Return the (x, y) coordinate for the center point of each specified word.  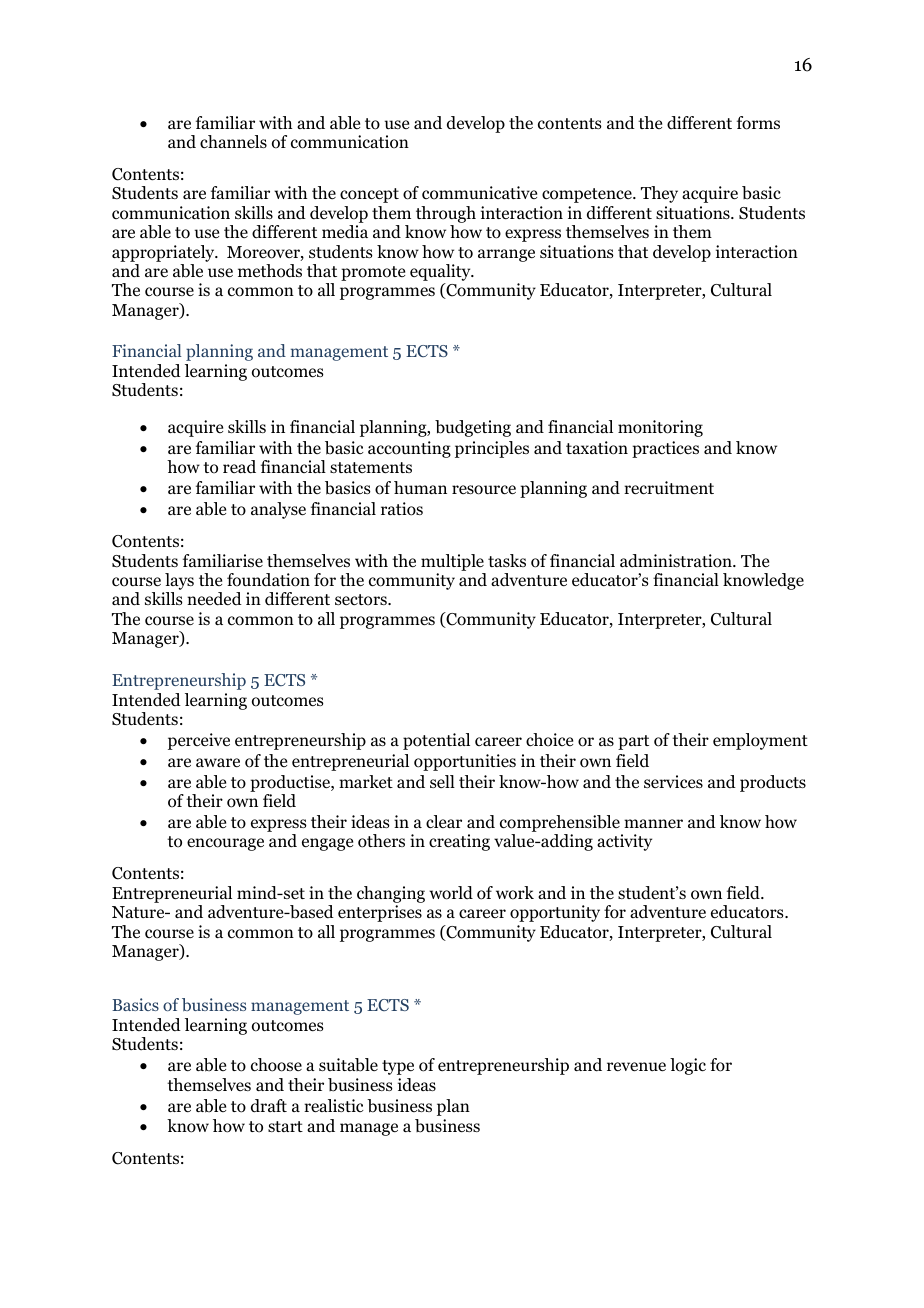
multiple (452, 562)
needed (214, 599)
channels (233, 141)
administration (677, 561)
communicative (479, 193)
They (659, 194)
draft (269, 1106)
